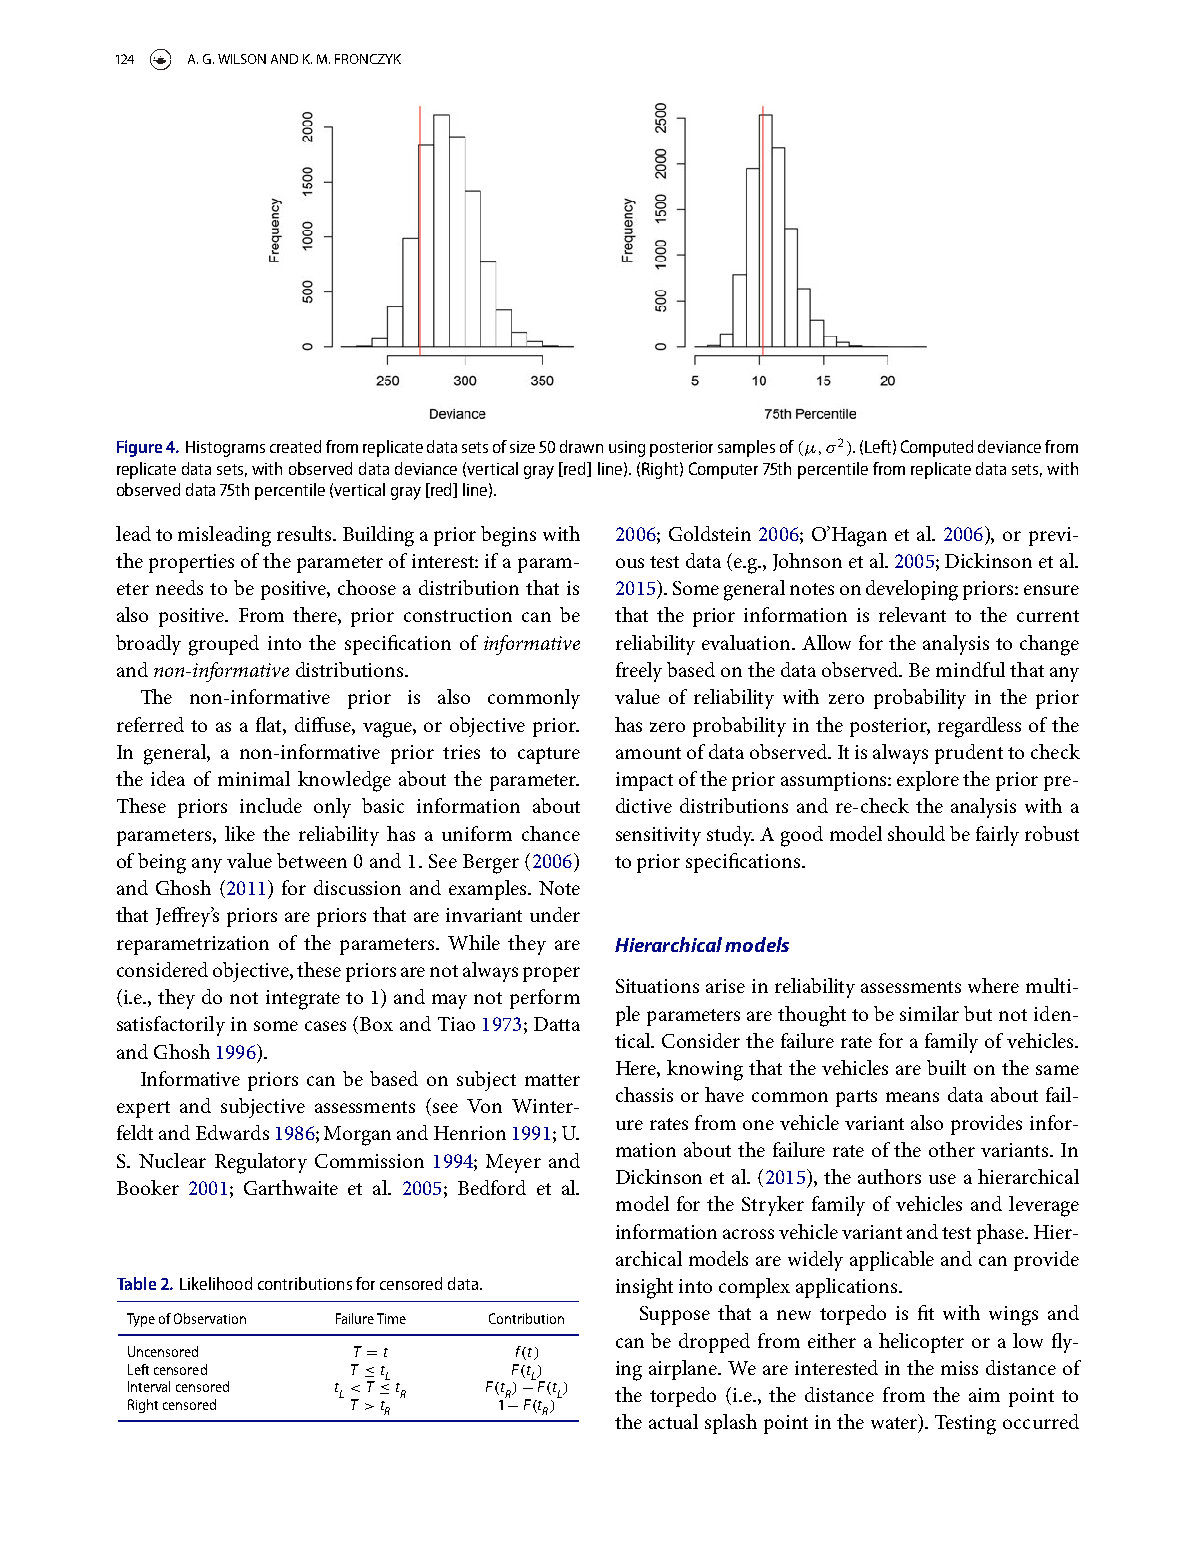 The image size is (1196, 1548). What do you see at coordinates (581, 446) in the screenshot?
I see `drawn` at bounding box center [581, 446].
